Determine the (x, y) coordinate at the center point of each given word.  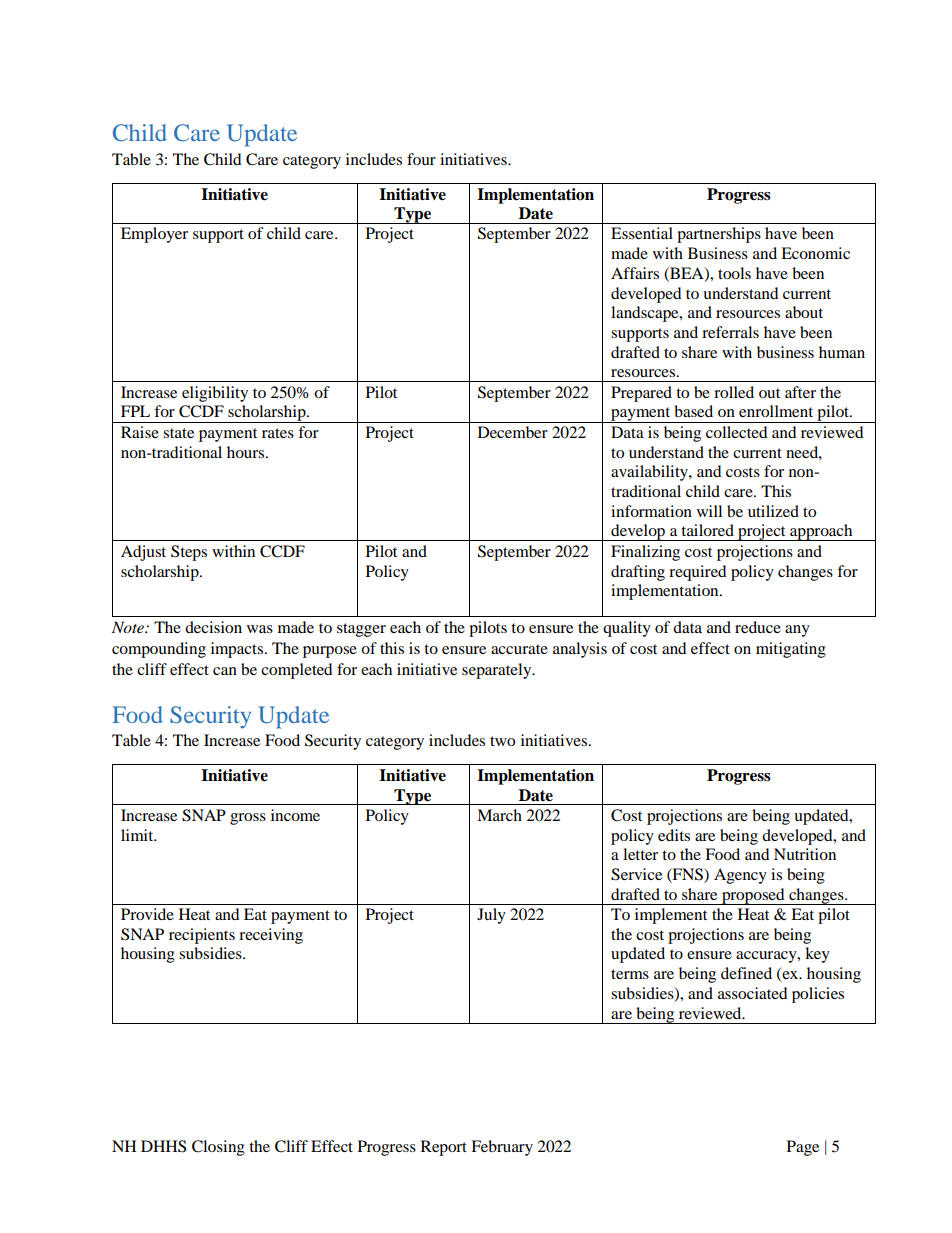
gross (248, 819)
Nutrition (805, 854)
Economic (815, 253)
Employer (154, 235)
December (513, 432)
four (421, 159)
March (499, 815)
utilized (773, 511)
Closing (218, 1148)
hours (247, 452)
